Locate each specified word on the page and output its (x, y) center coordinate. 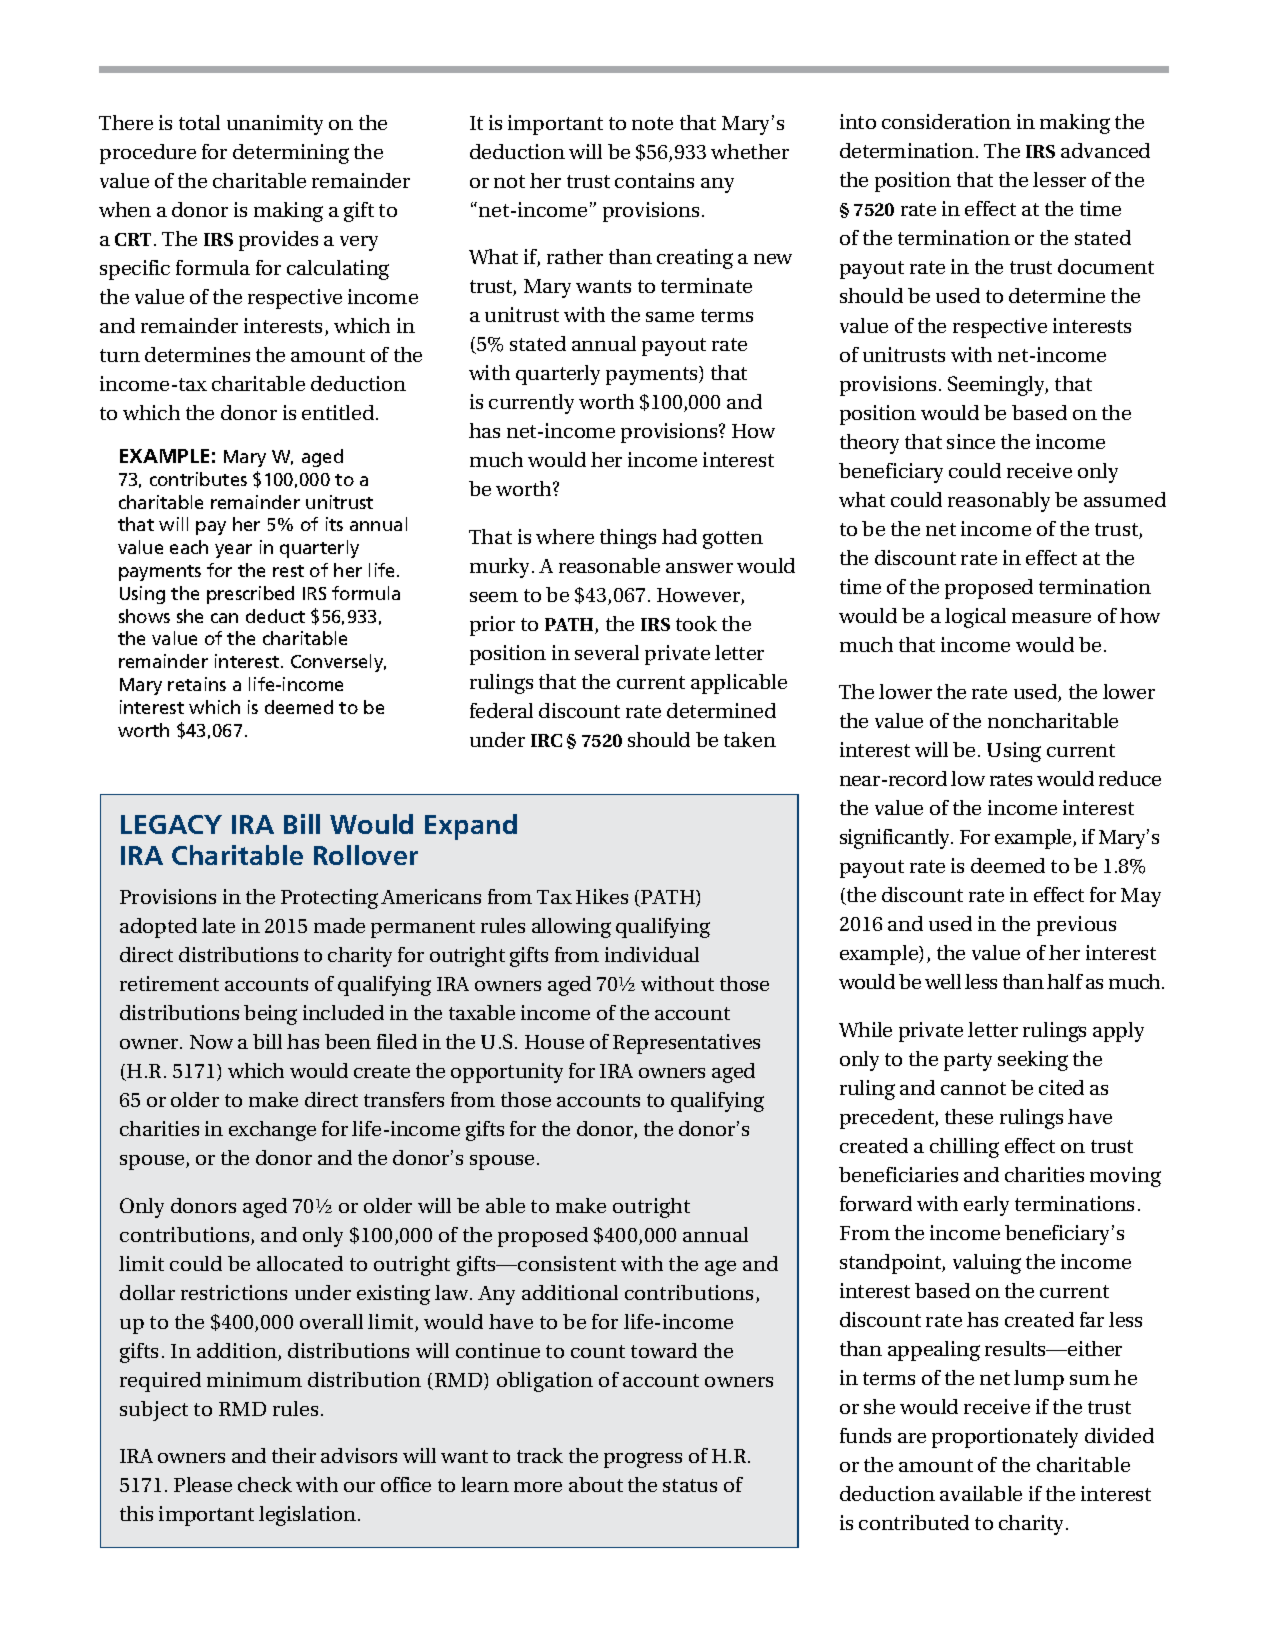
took (696, 623)
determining (291, 154)
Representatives (686, 1044)
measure (1051, 618)
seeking (1033, 1061)
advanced (1105, 150)
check (265, 1484)
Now (211, 1042)
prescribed (250, 595)
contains (654, 180)
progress (643, 1460)
